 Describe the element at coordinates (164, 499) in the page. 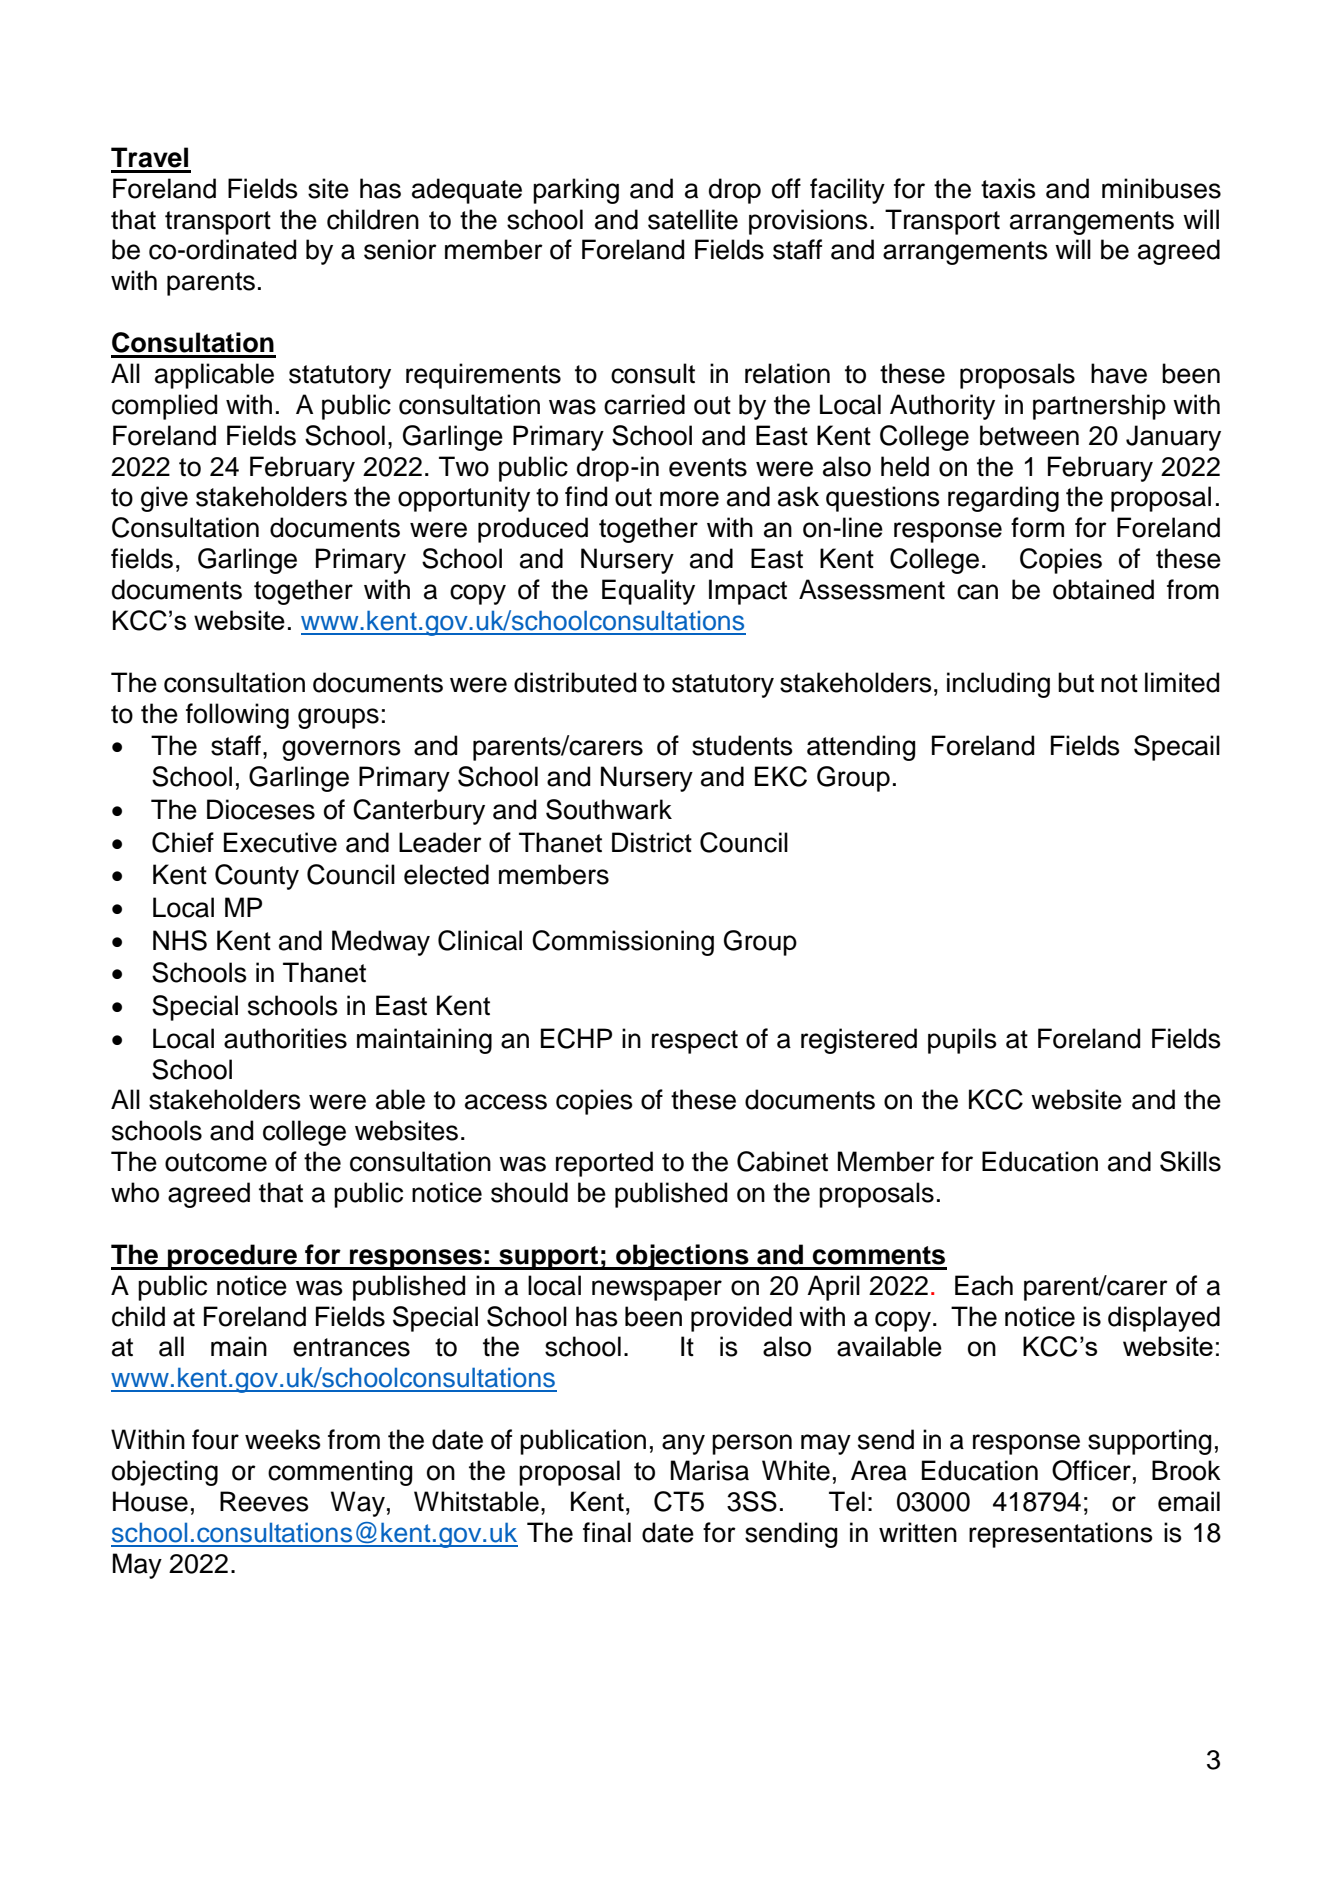

I see `give` at that location.
